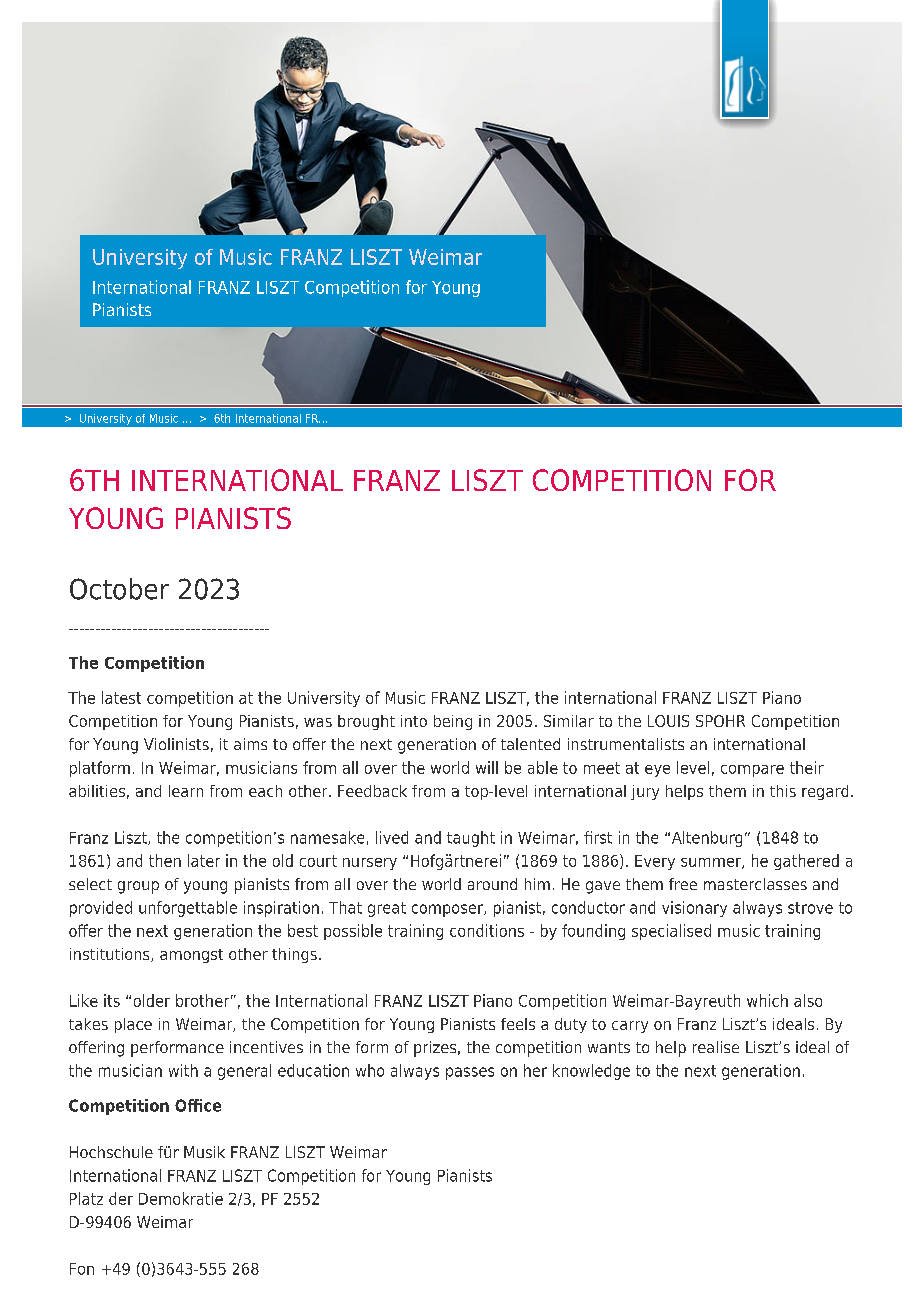  Describe the element at coordinates (82, 1269) in the image. I see `Fon` at that location.
